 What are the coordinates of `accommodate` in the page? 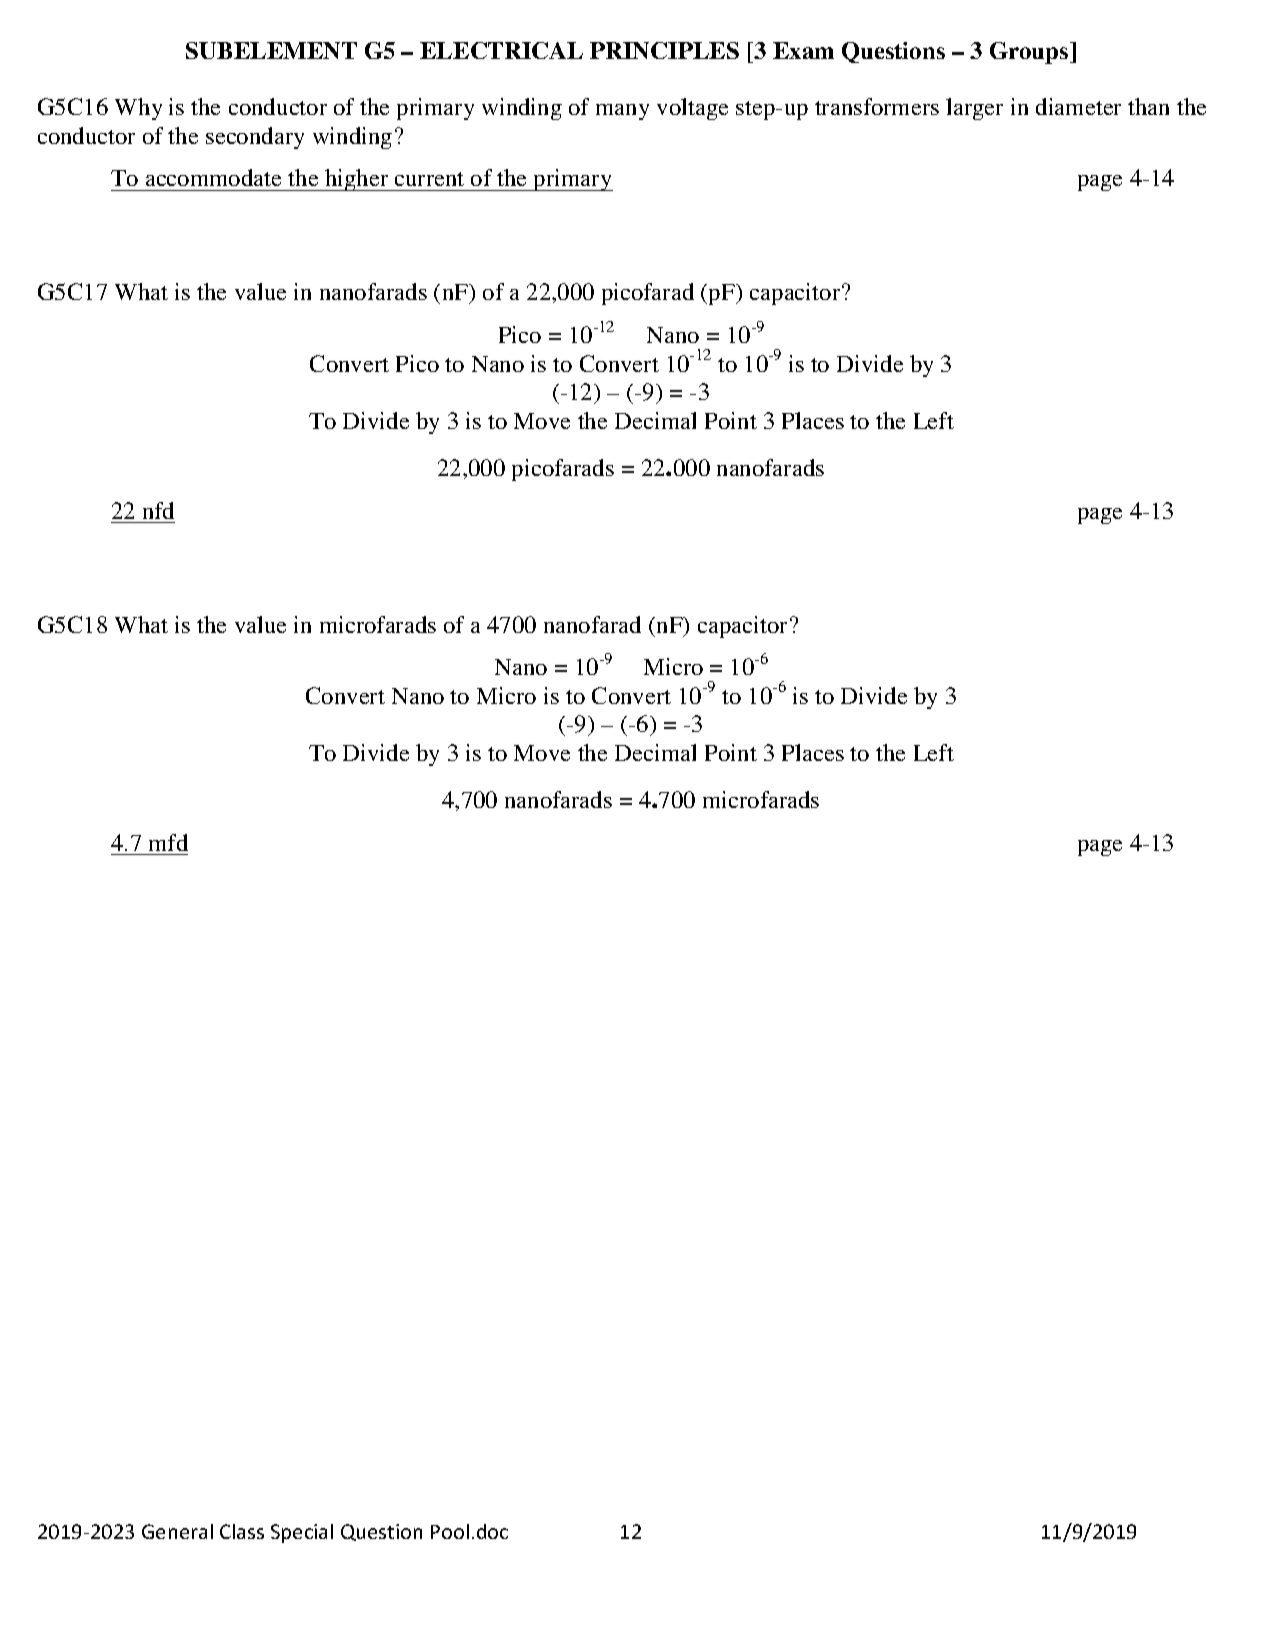 It's located at (213, 177).
